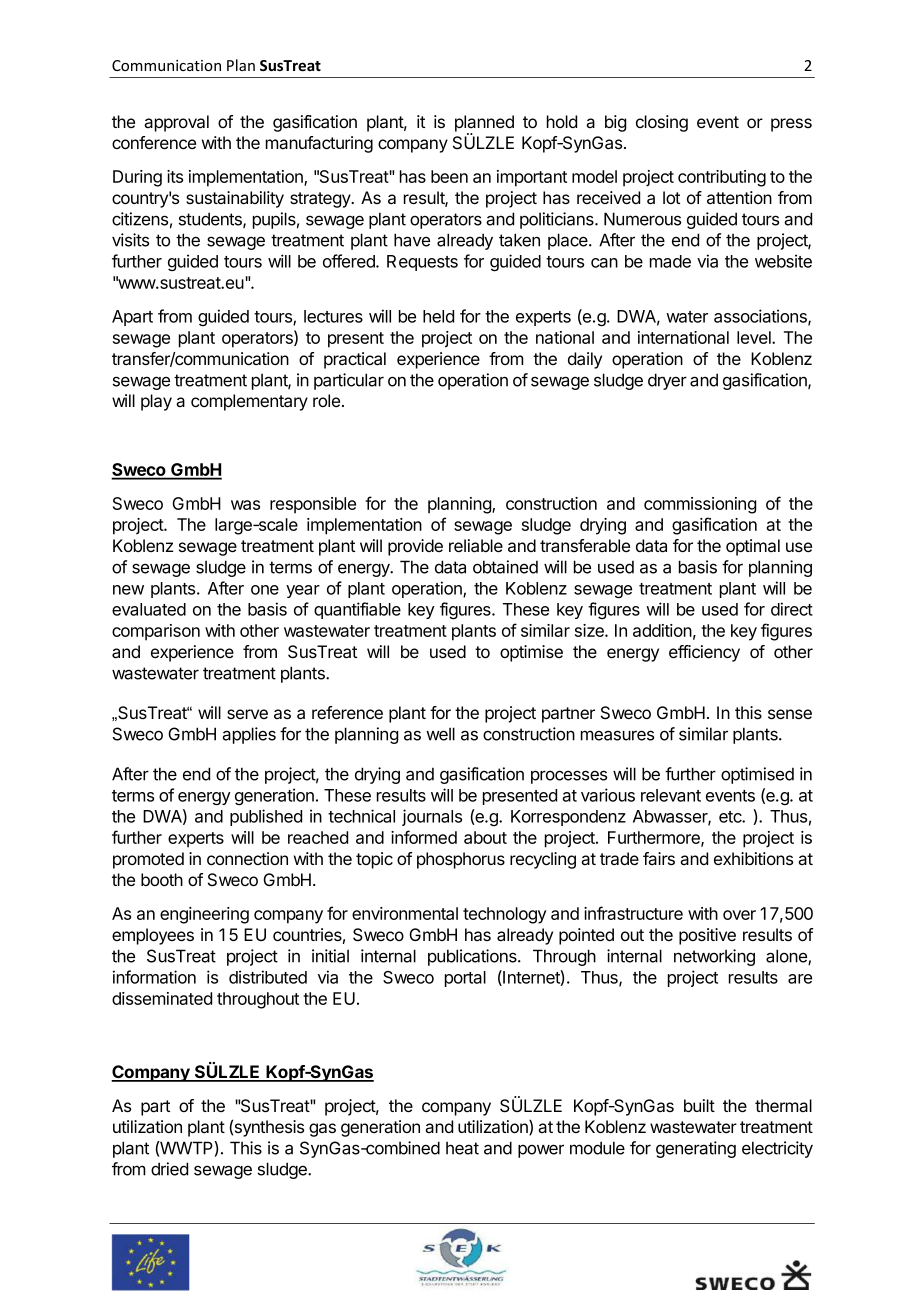 The image size is (924, 1308). I want to click on generating, so click(696, 1149).
